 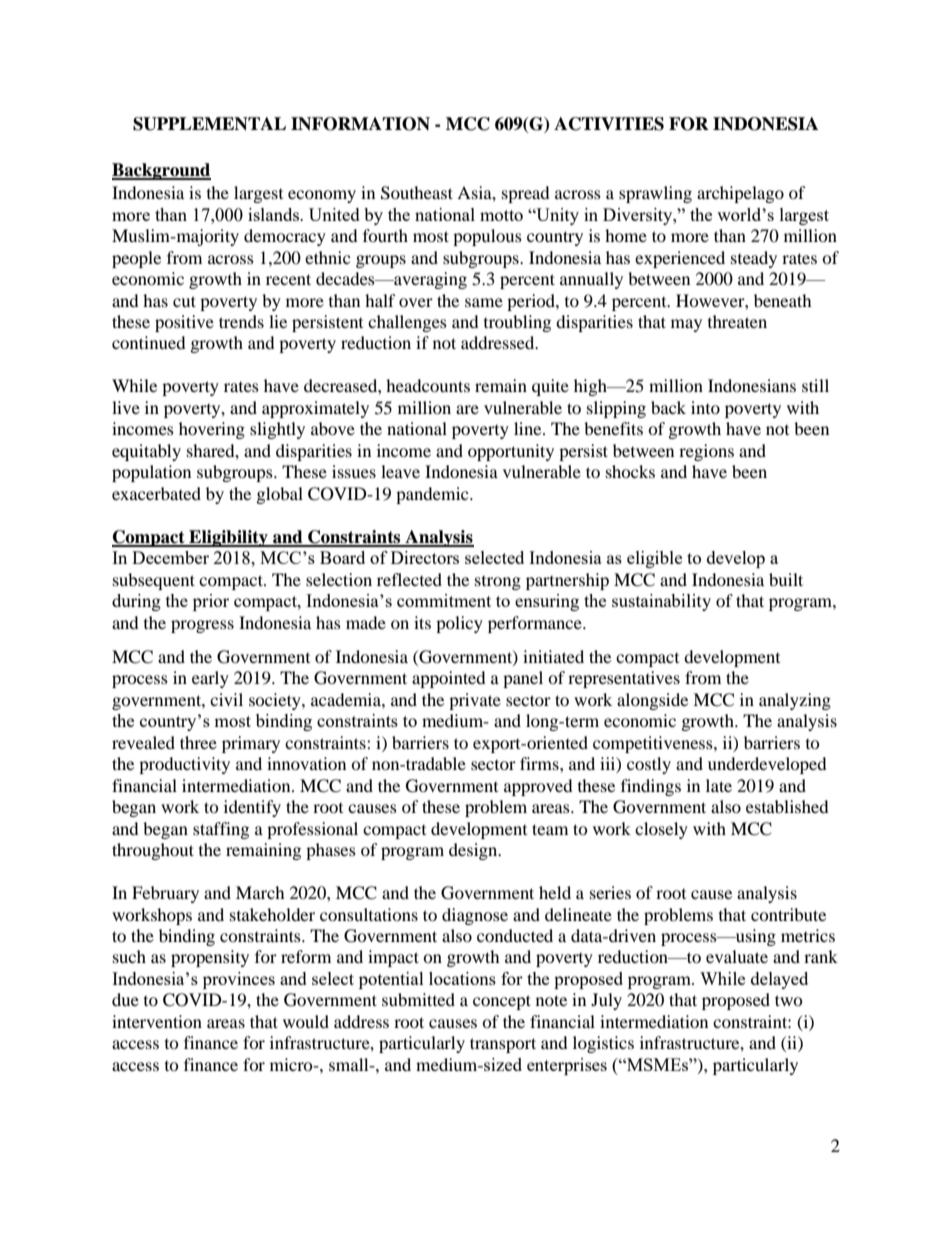 I want to click on commitment, so click(x=444, y=600).
